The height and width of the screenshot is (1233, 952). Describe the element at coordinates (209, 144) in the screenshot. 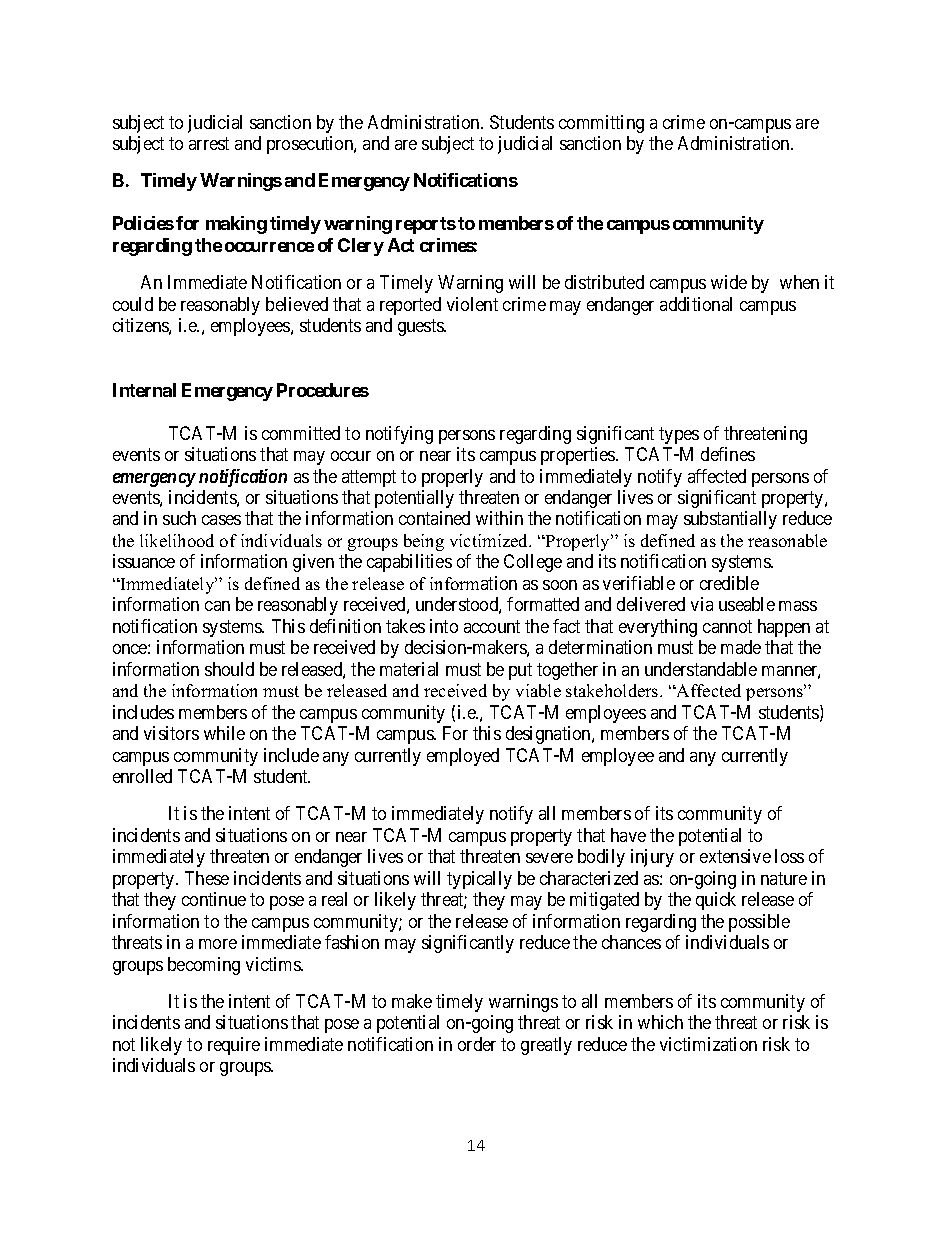

I see `arrest` at that location.
